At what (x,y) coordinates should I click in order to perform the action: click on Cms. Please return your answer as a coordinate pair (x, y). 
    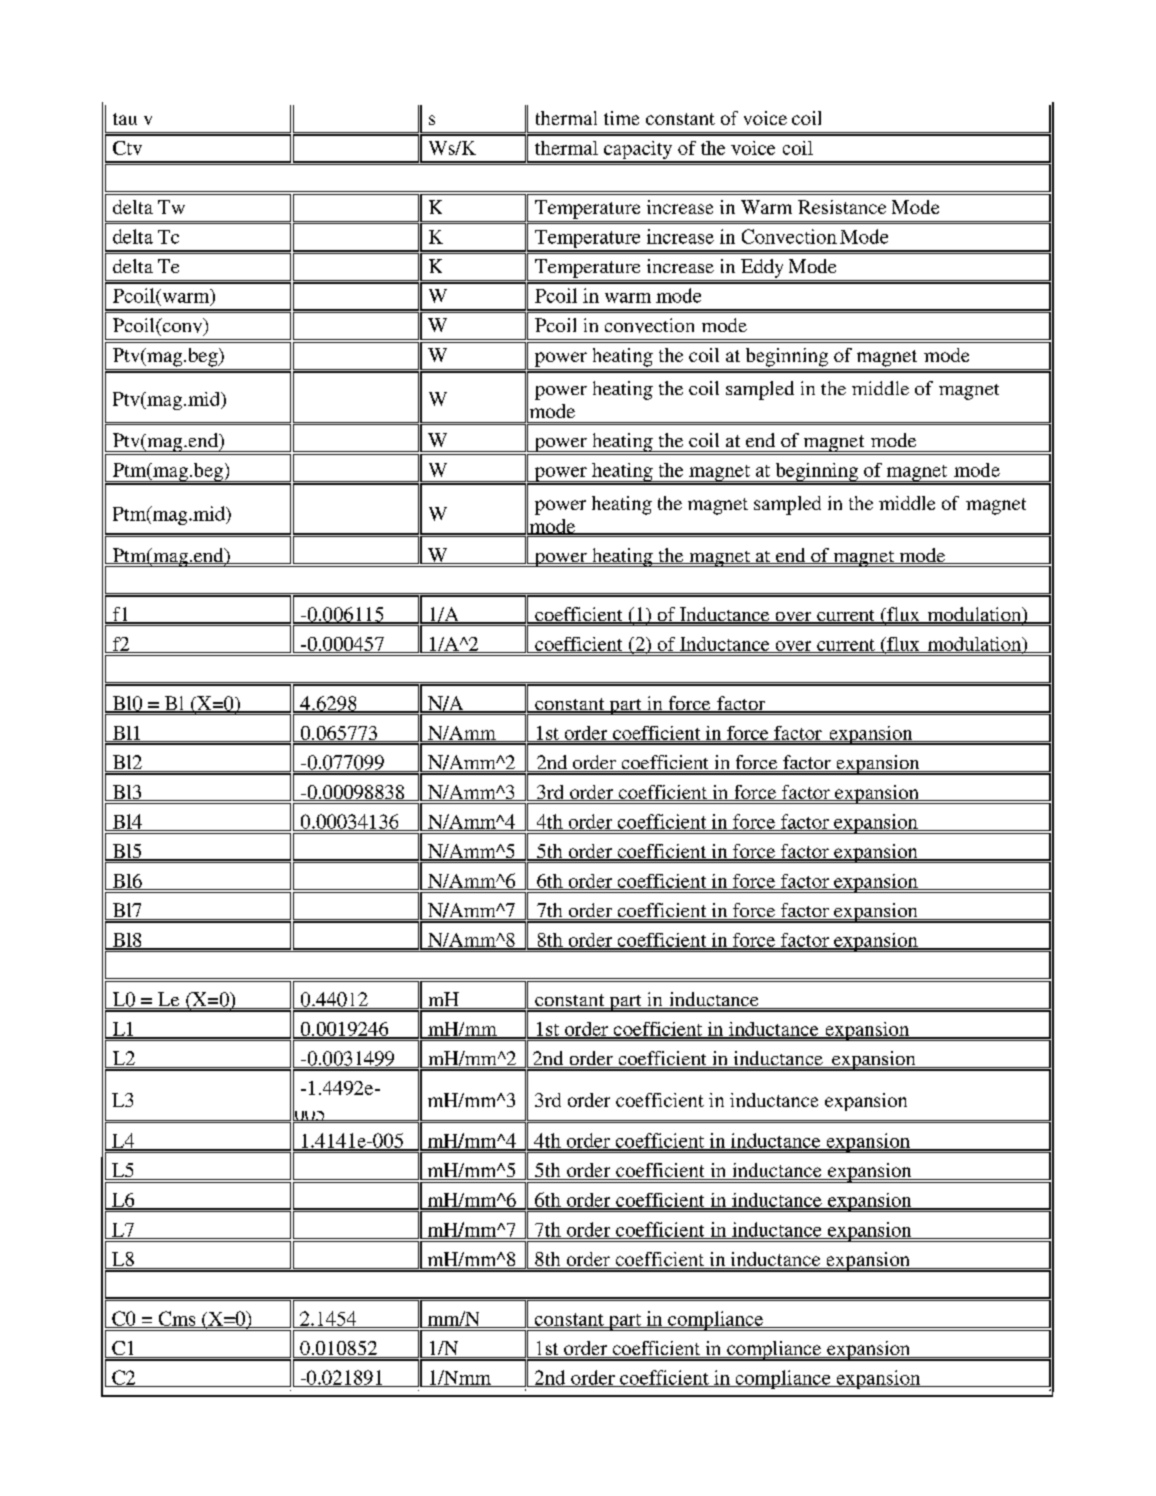
    Looking at the image, I should click on (177, 1319).
